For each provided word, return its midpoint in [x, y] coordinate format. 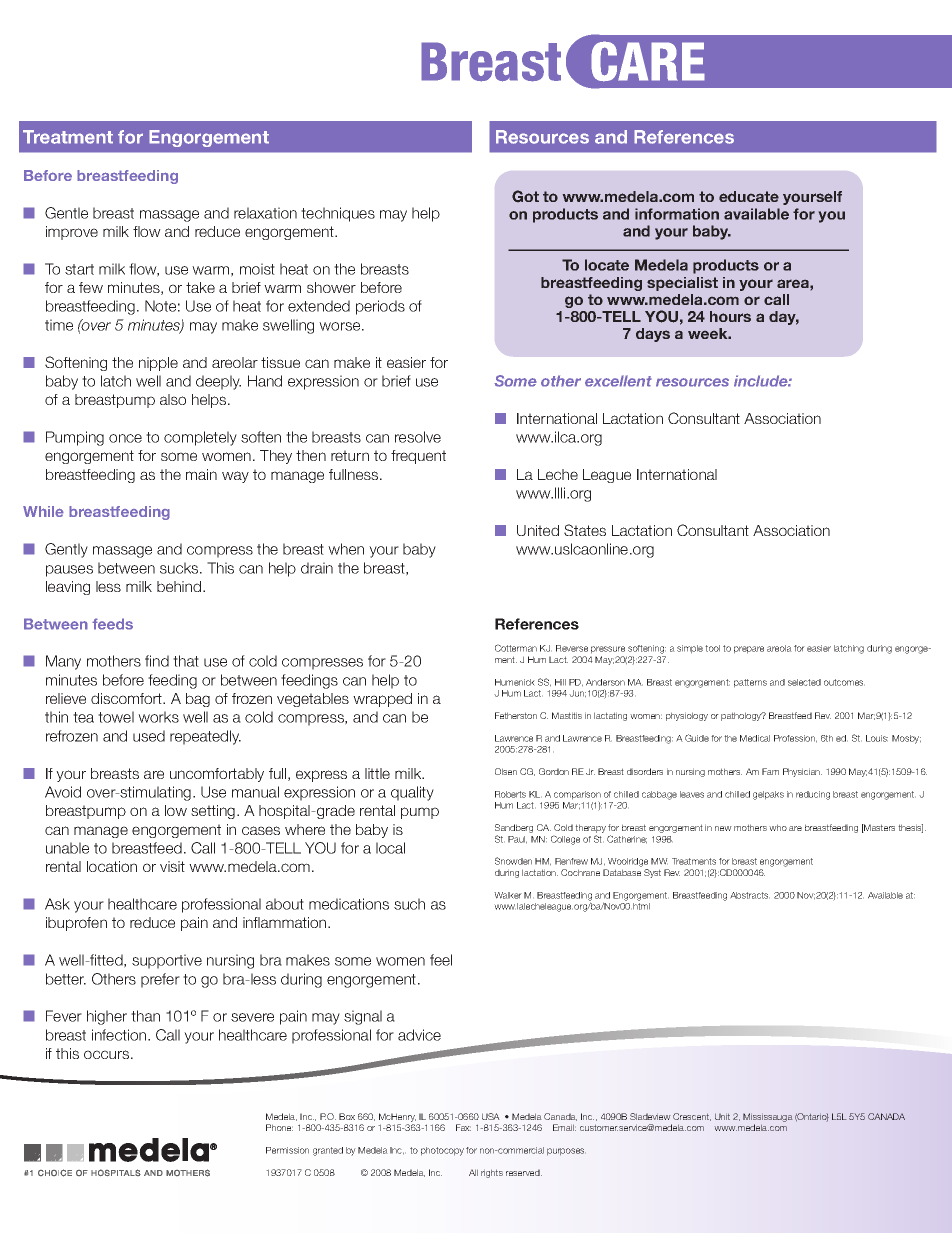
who [778, 827]
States [585, 530]
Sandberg [514, 830]
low [176, 810]
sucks [180, 568]
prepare [749, 650]
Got [525, 196]
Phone [279, 1127]
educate [749, 196]
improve [72, 233]
